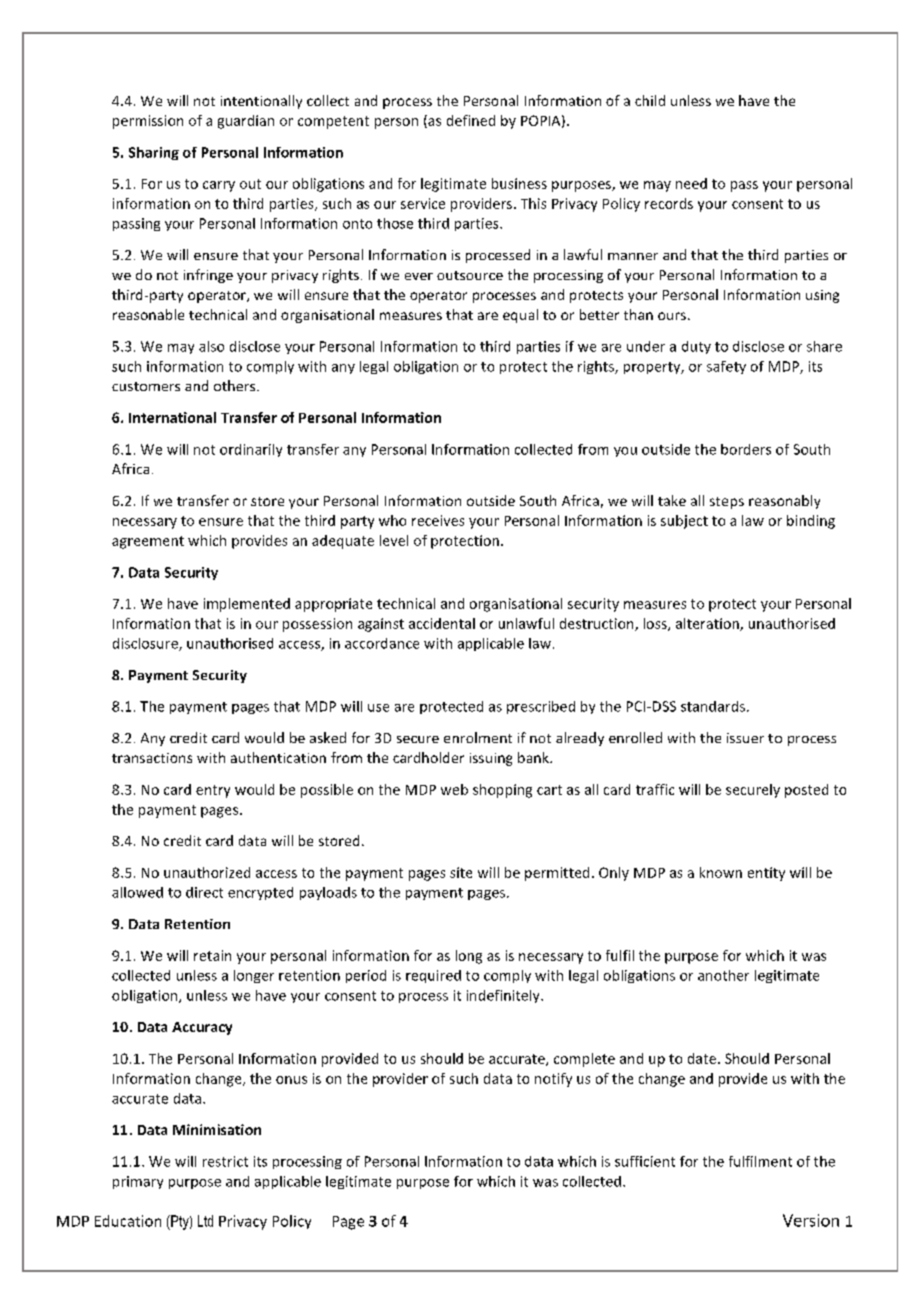 This page has width=924, height=1307. I want to click on notify, so click(553, 1080).
